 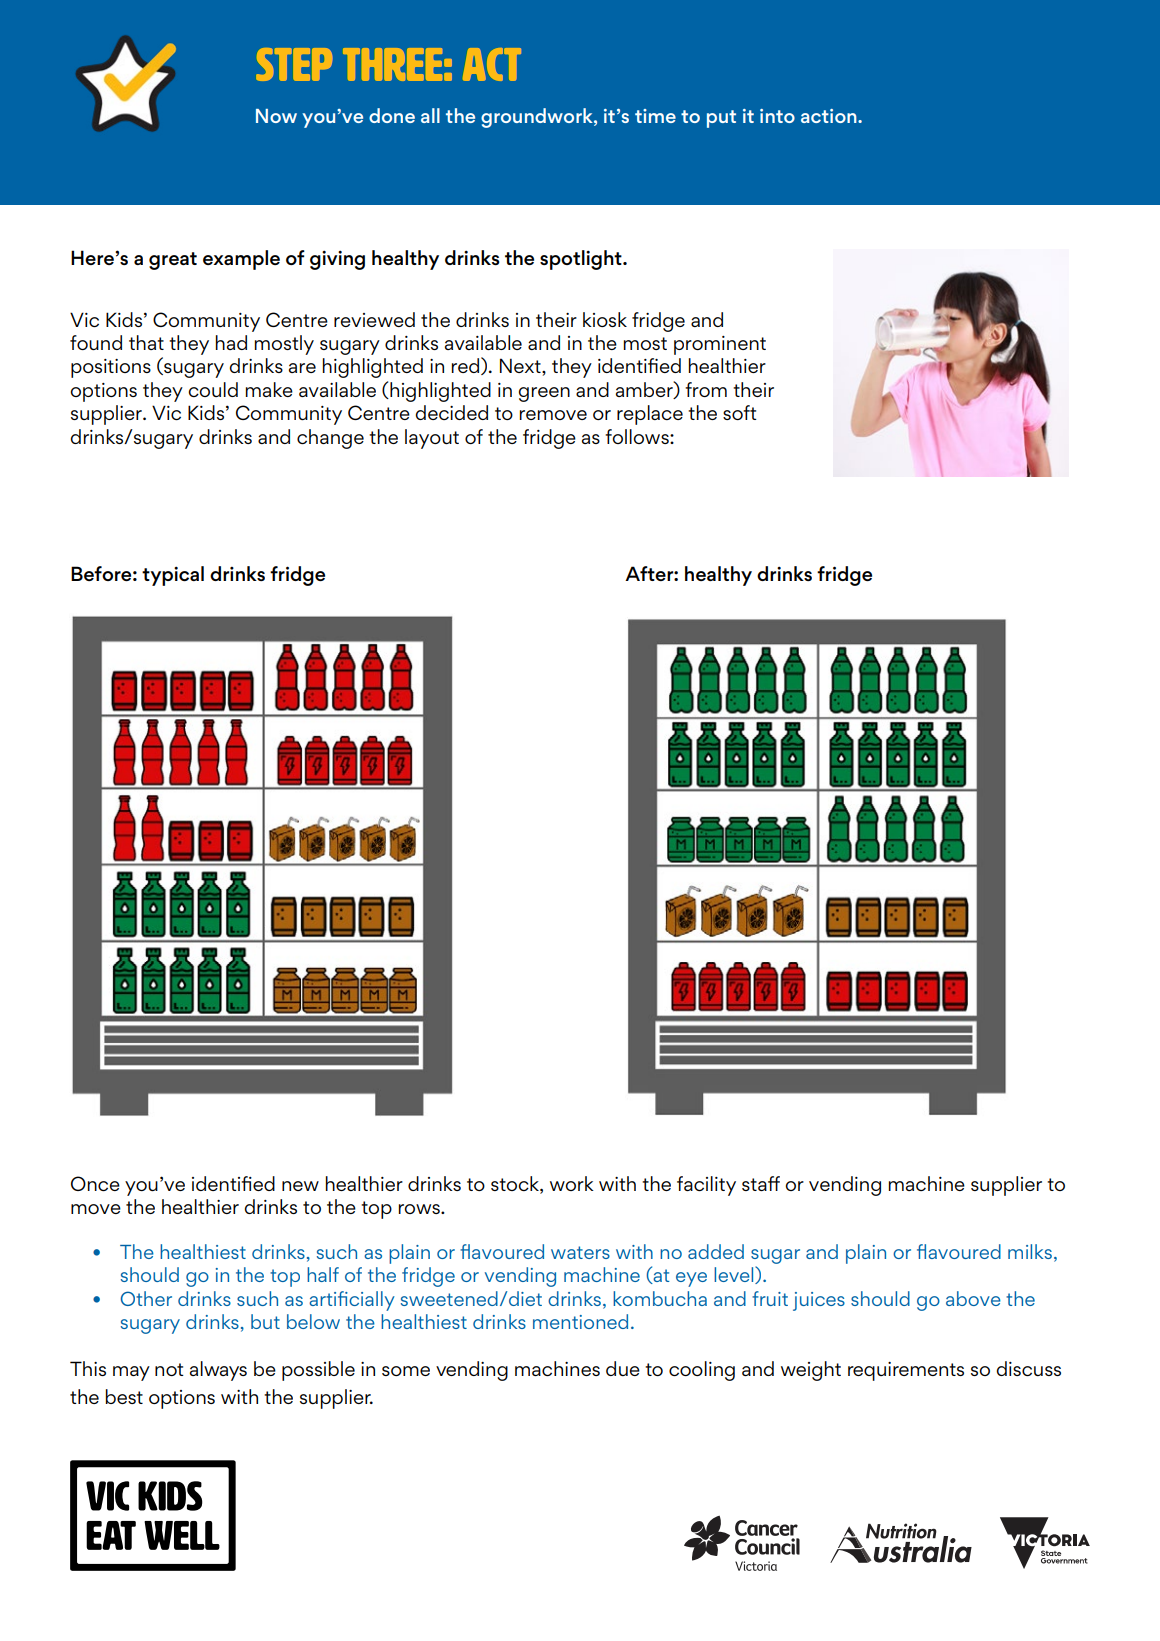 What do you see at coordinates (830, 116) in the image?
I see `action` at bounding box center [830, 116].
